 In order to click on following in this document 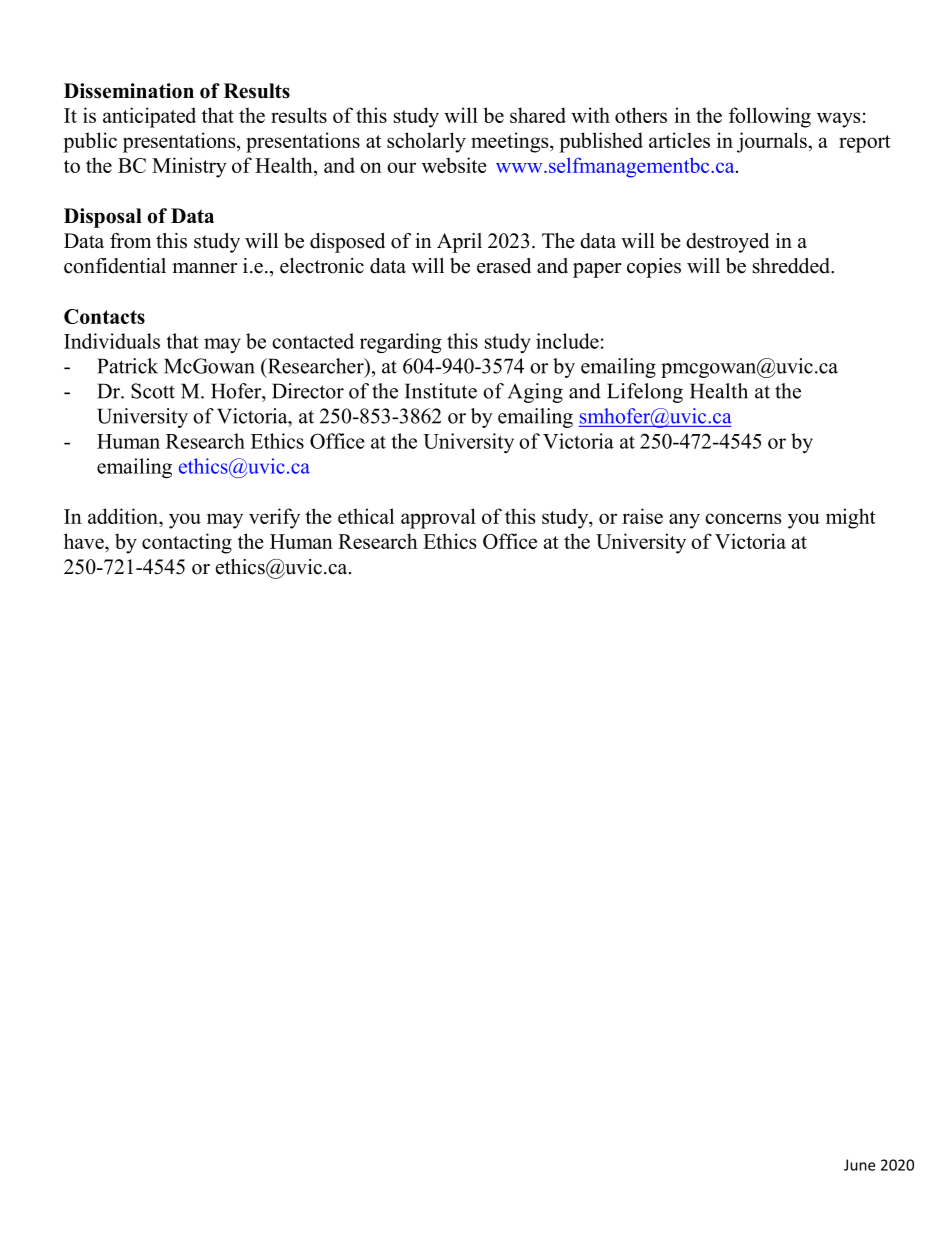, I will do `click(770, 117)`.
